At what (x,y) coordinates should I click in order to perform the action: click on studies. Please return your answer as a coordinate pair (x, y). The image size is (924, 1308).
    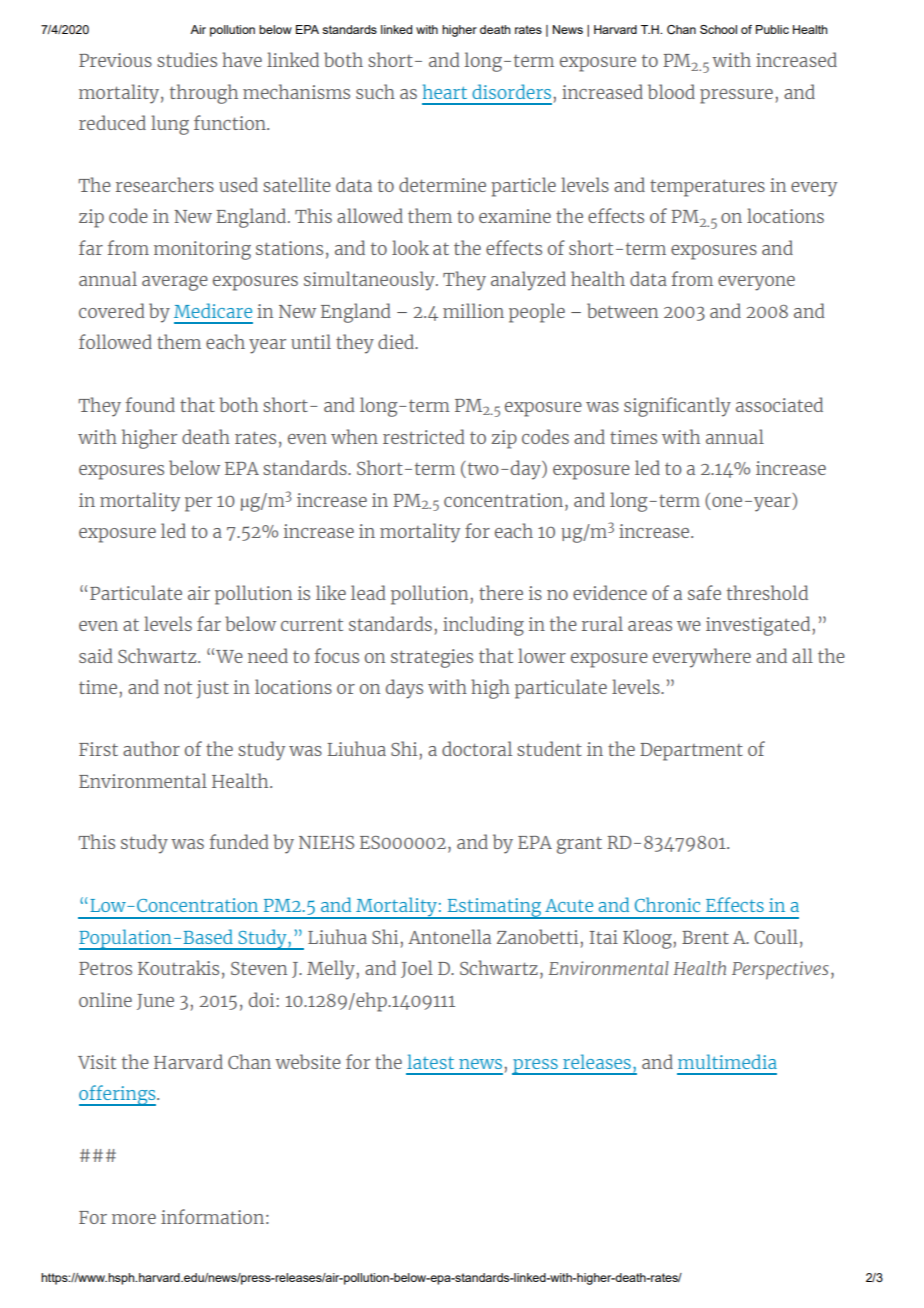
    Looking at the image, I should click on (187, 59).
